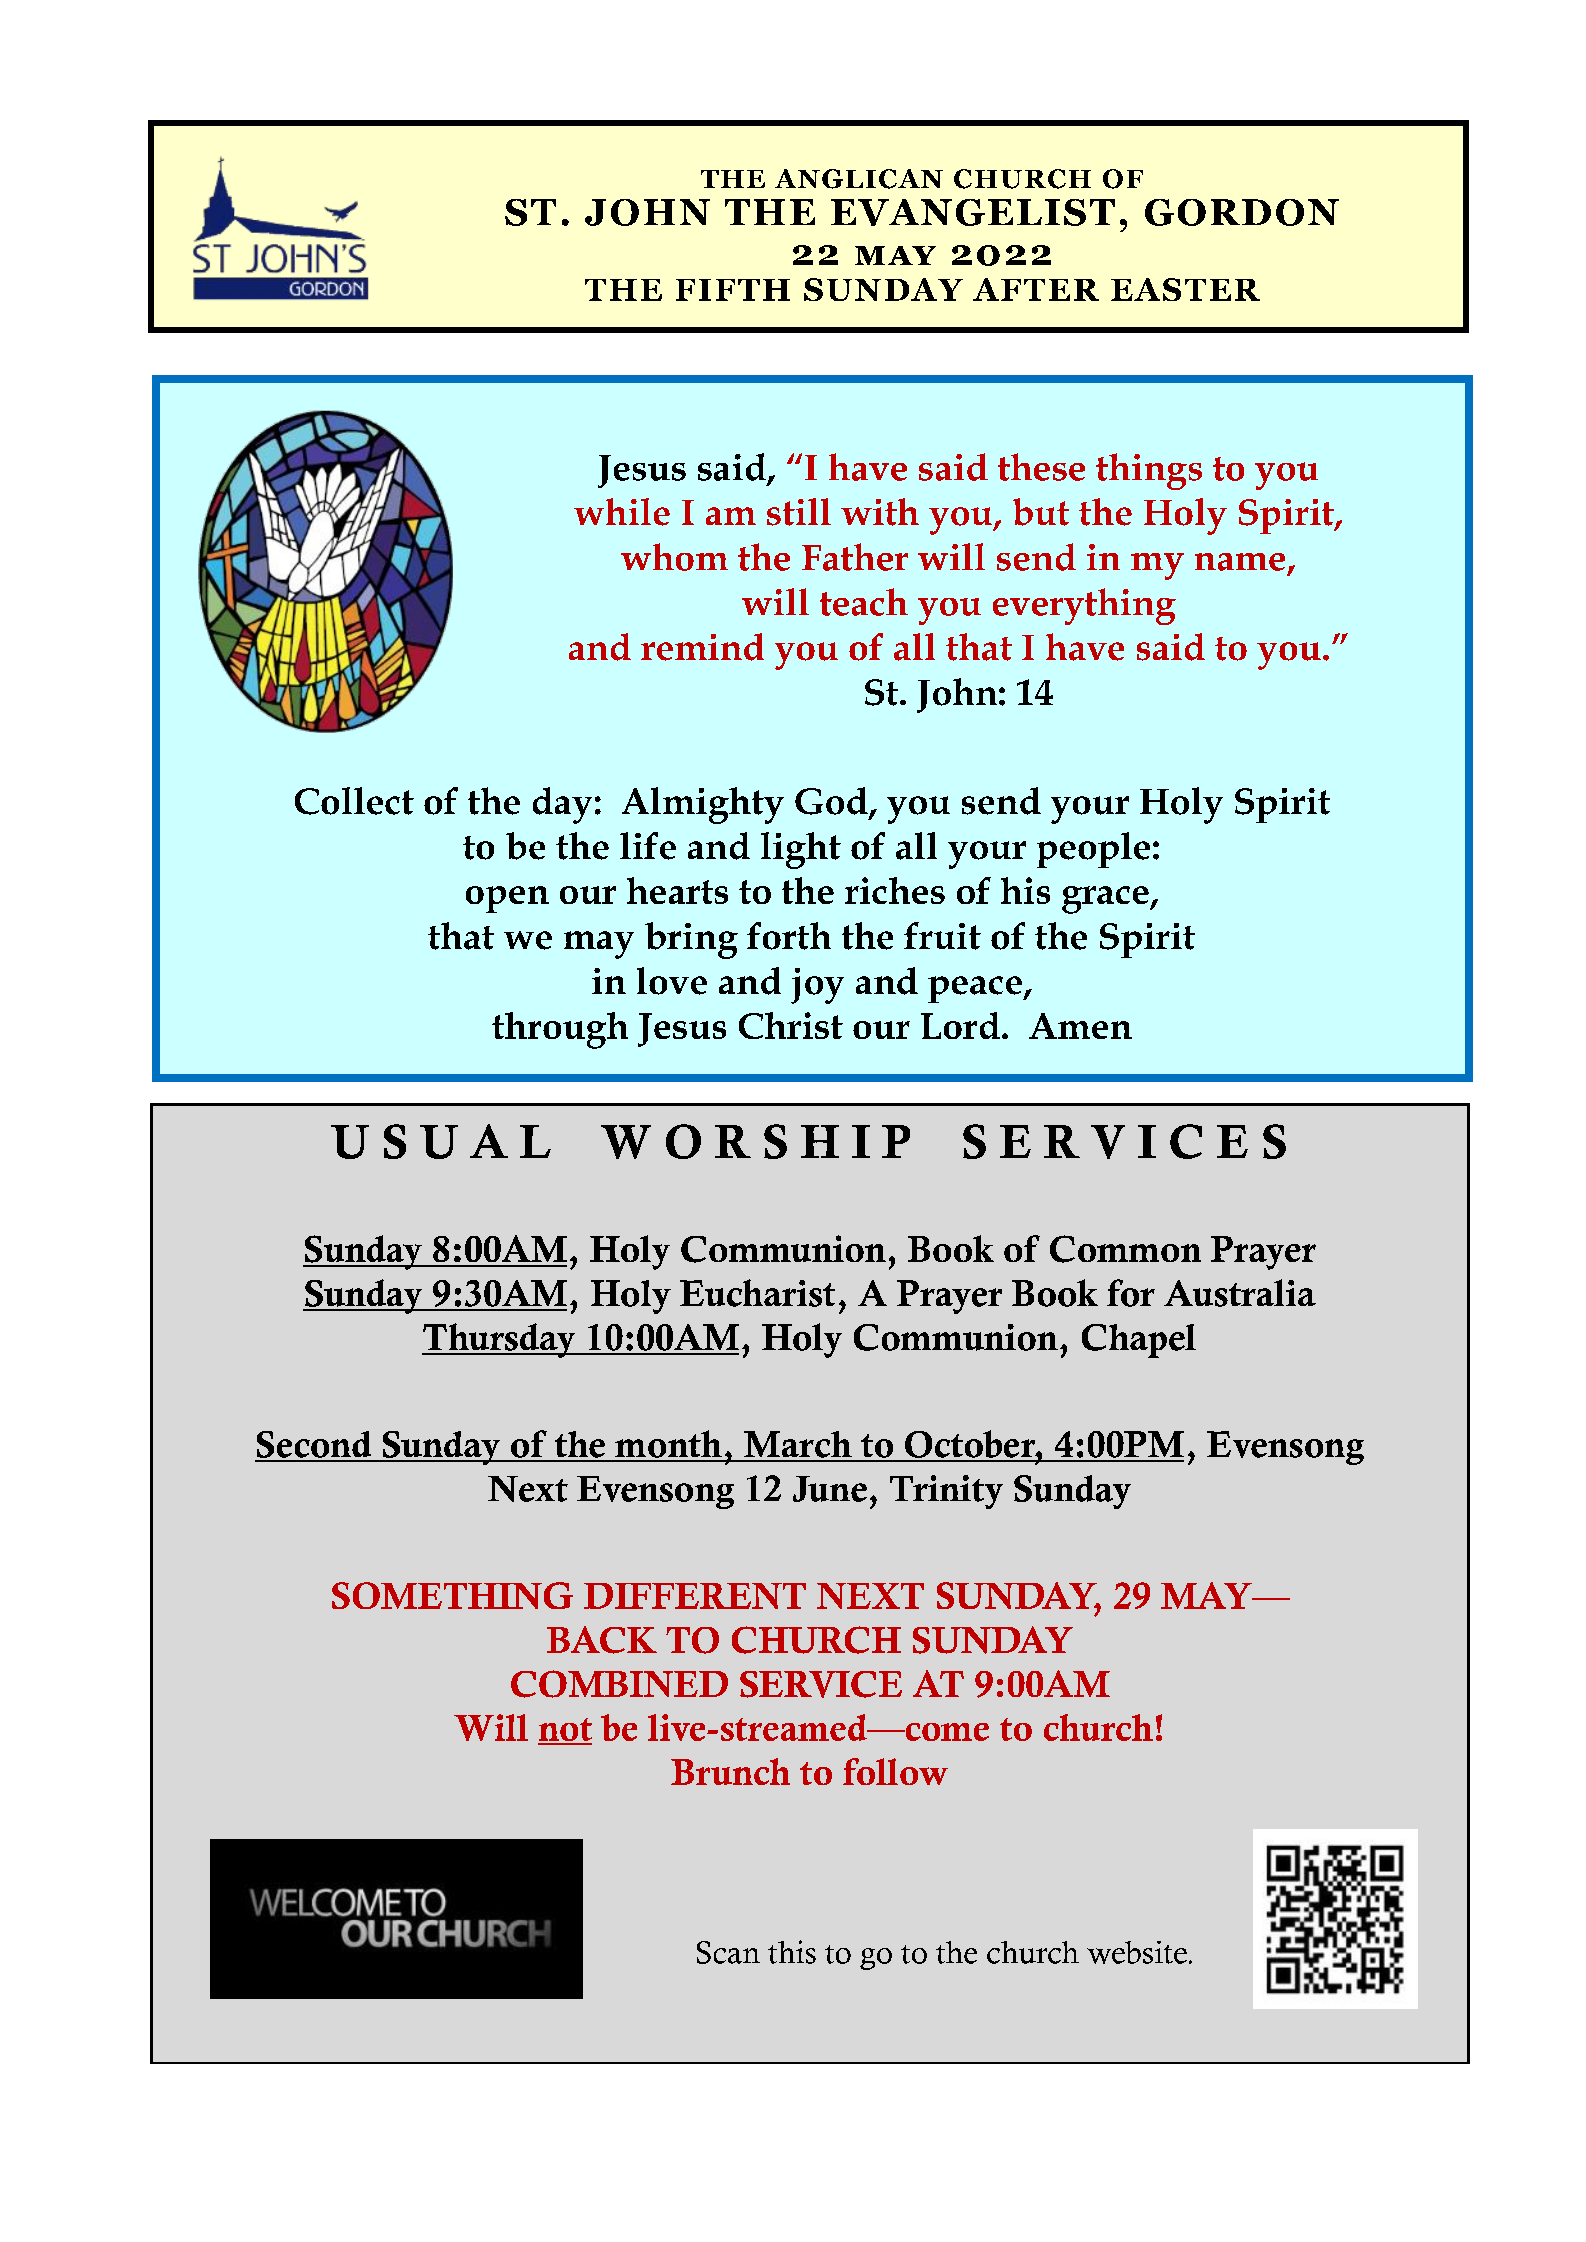 This screenshot has height=2242, width=1586. I want to click on EASTER, so click(1185, 289).
